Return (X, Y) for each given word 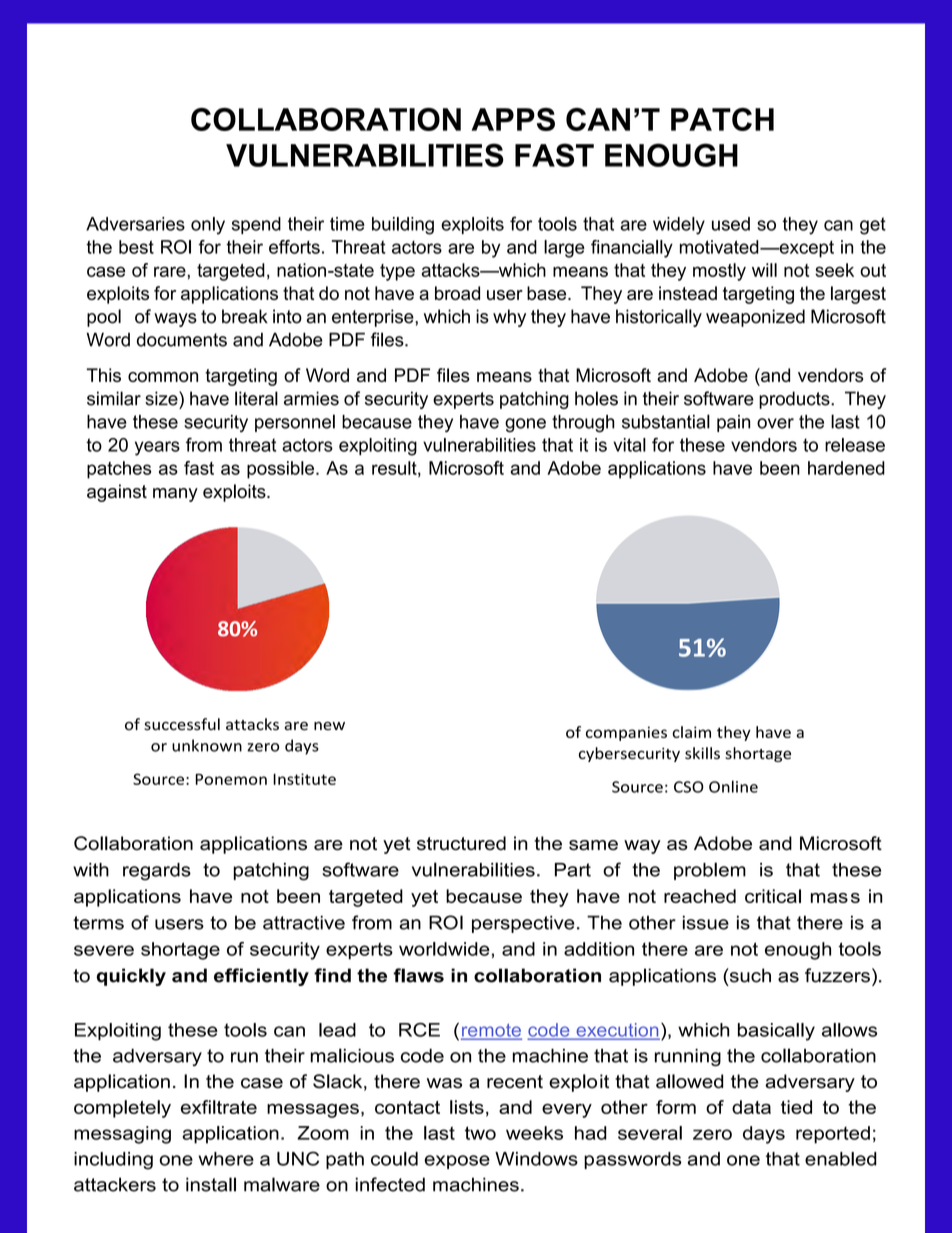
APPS (513, 119)
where (226, 1159)
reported (833, 1135)
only (208, 226)
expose (457, 1162)
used (731, 224)
